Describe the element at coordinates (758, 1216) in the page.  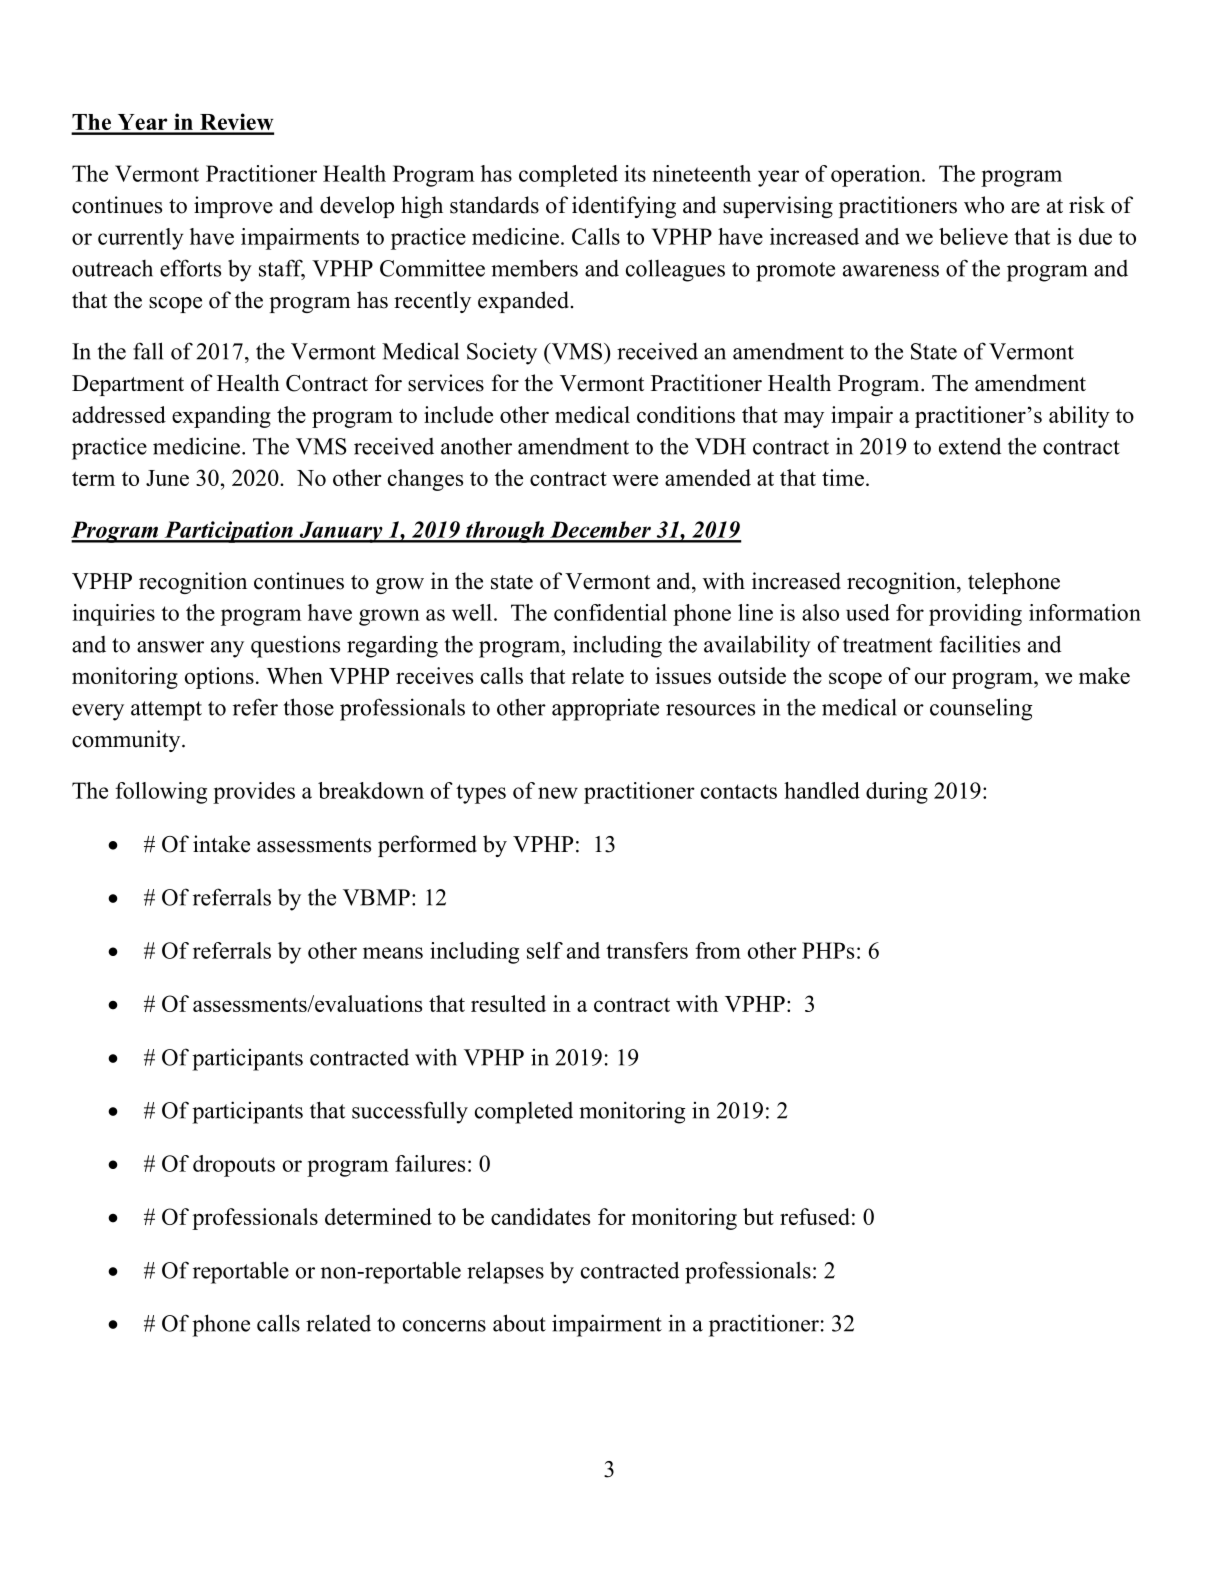
I see `but` at that location.
